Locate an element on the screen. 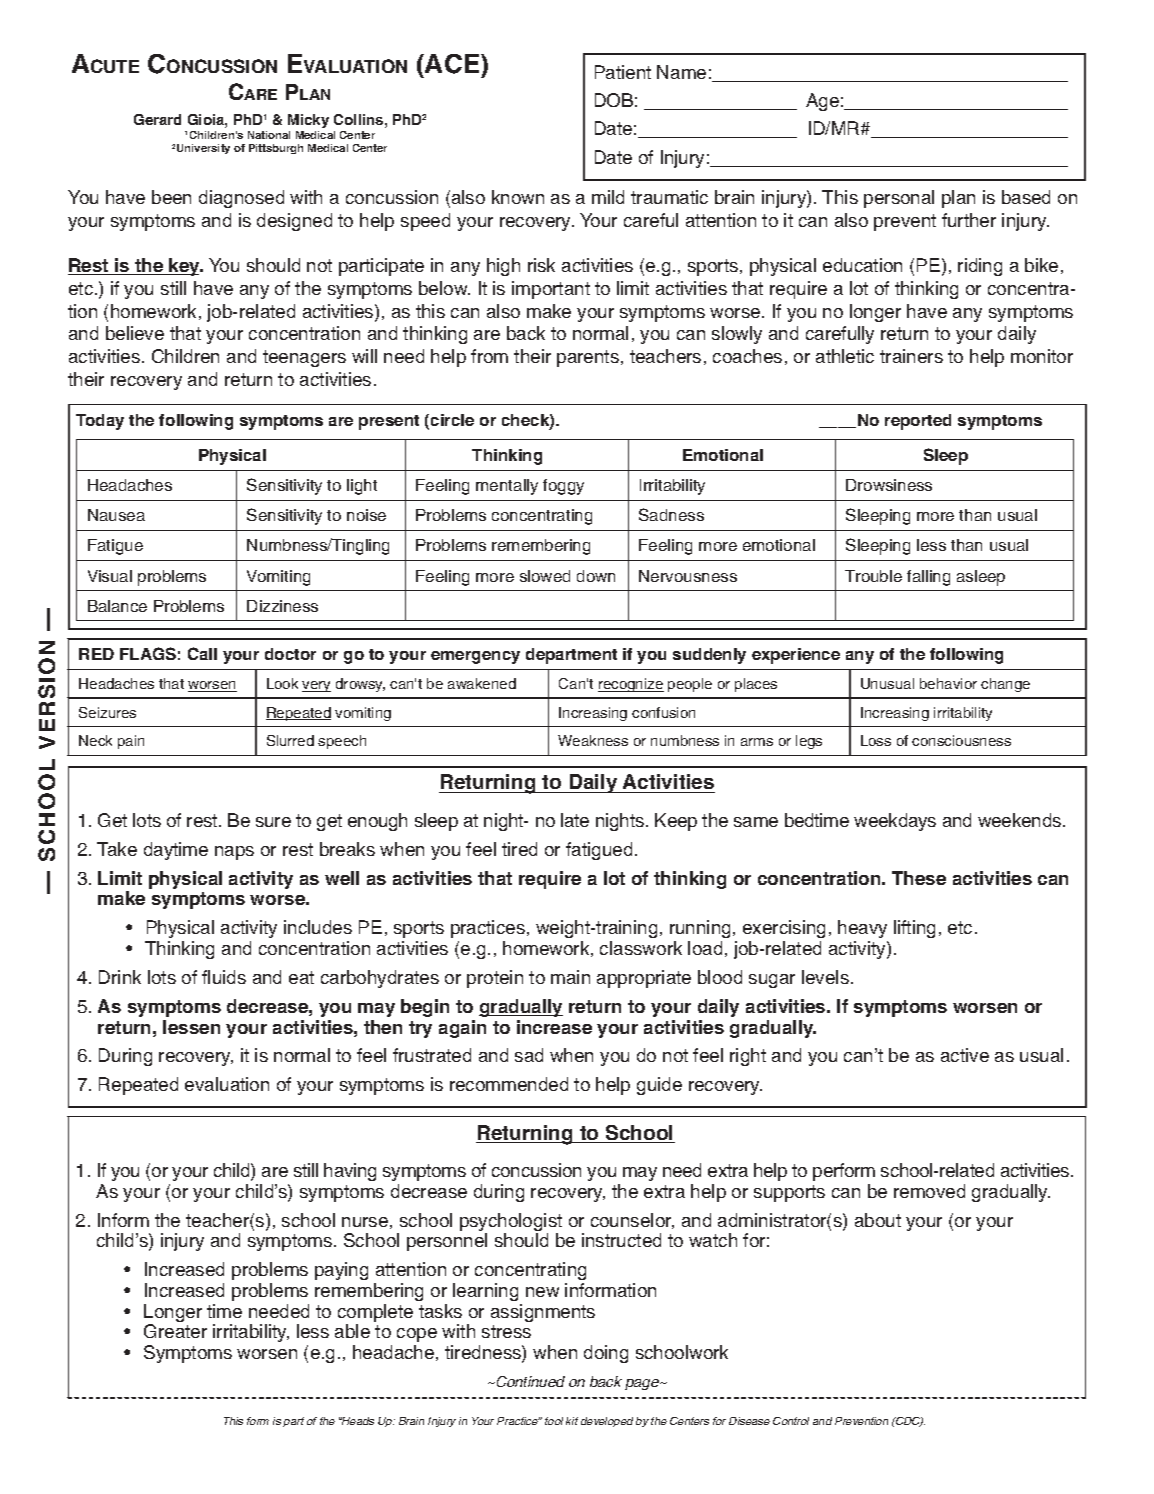 The width and height of the screenshot is (1154, 1494). main is located at coordinates (570, 977).
